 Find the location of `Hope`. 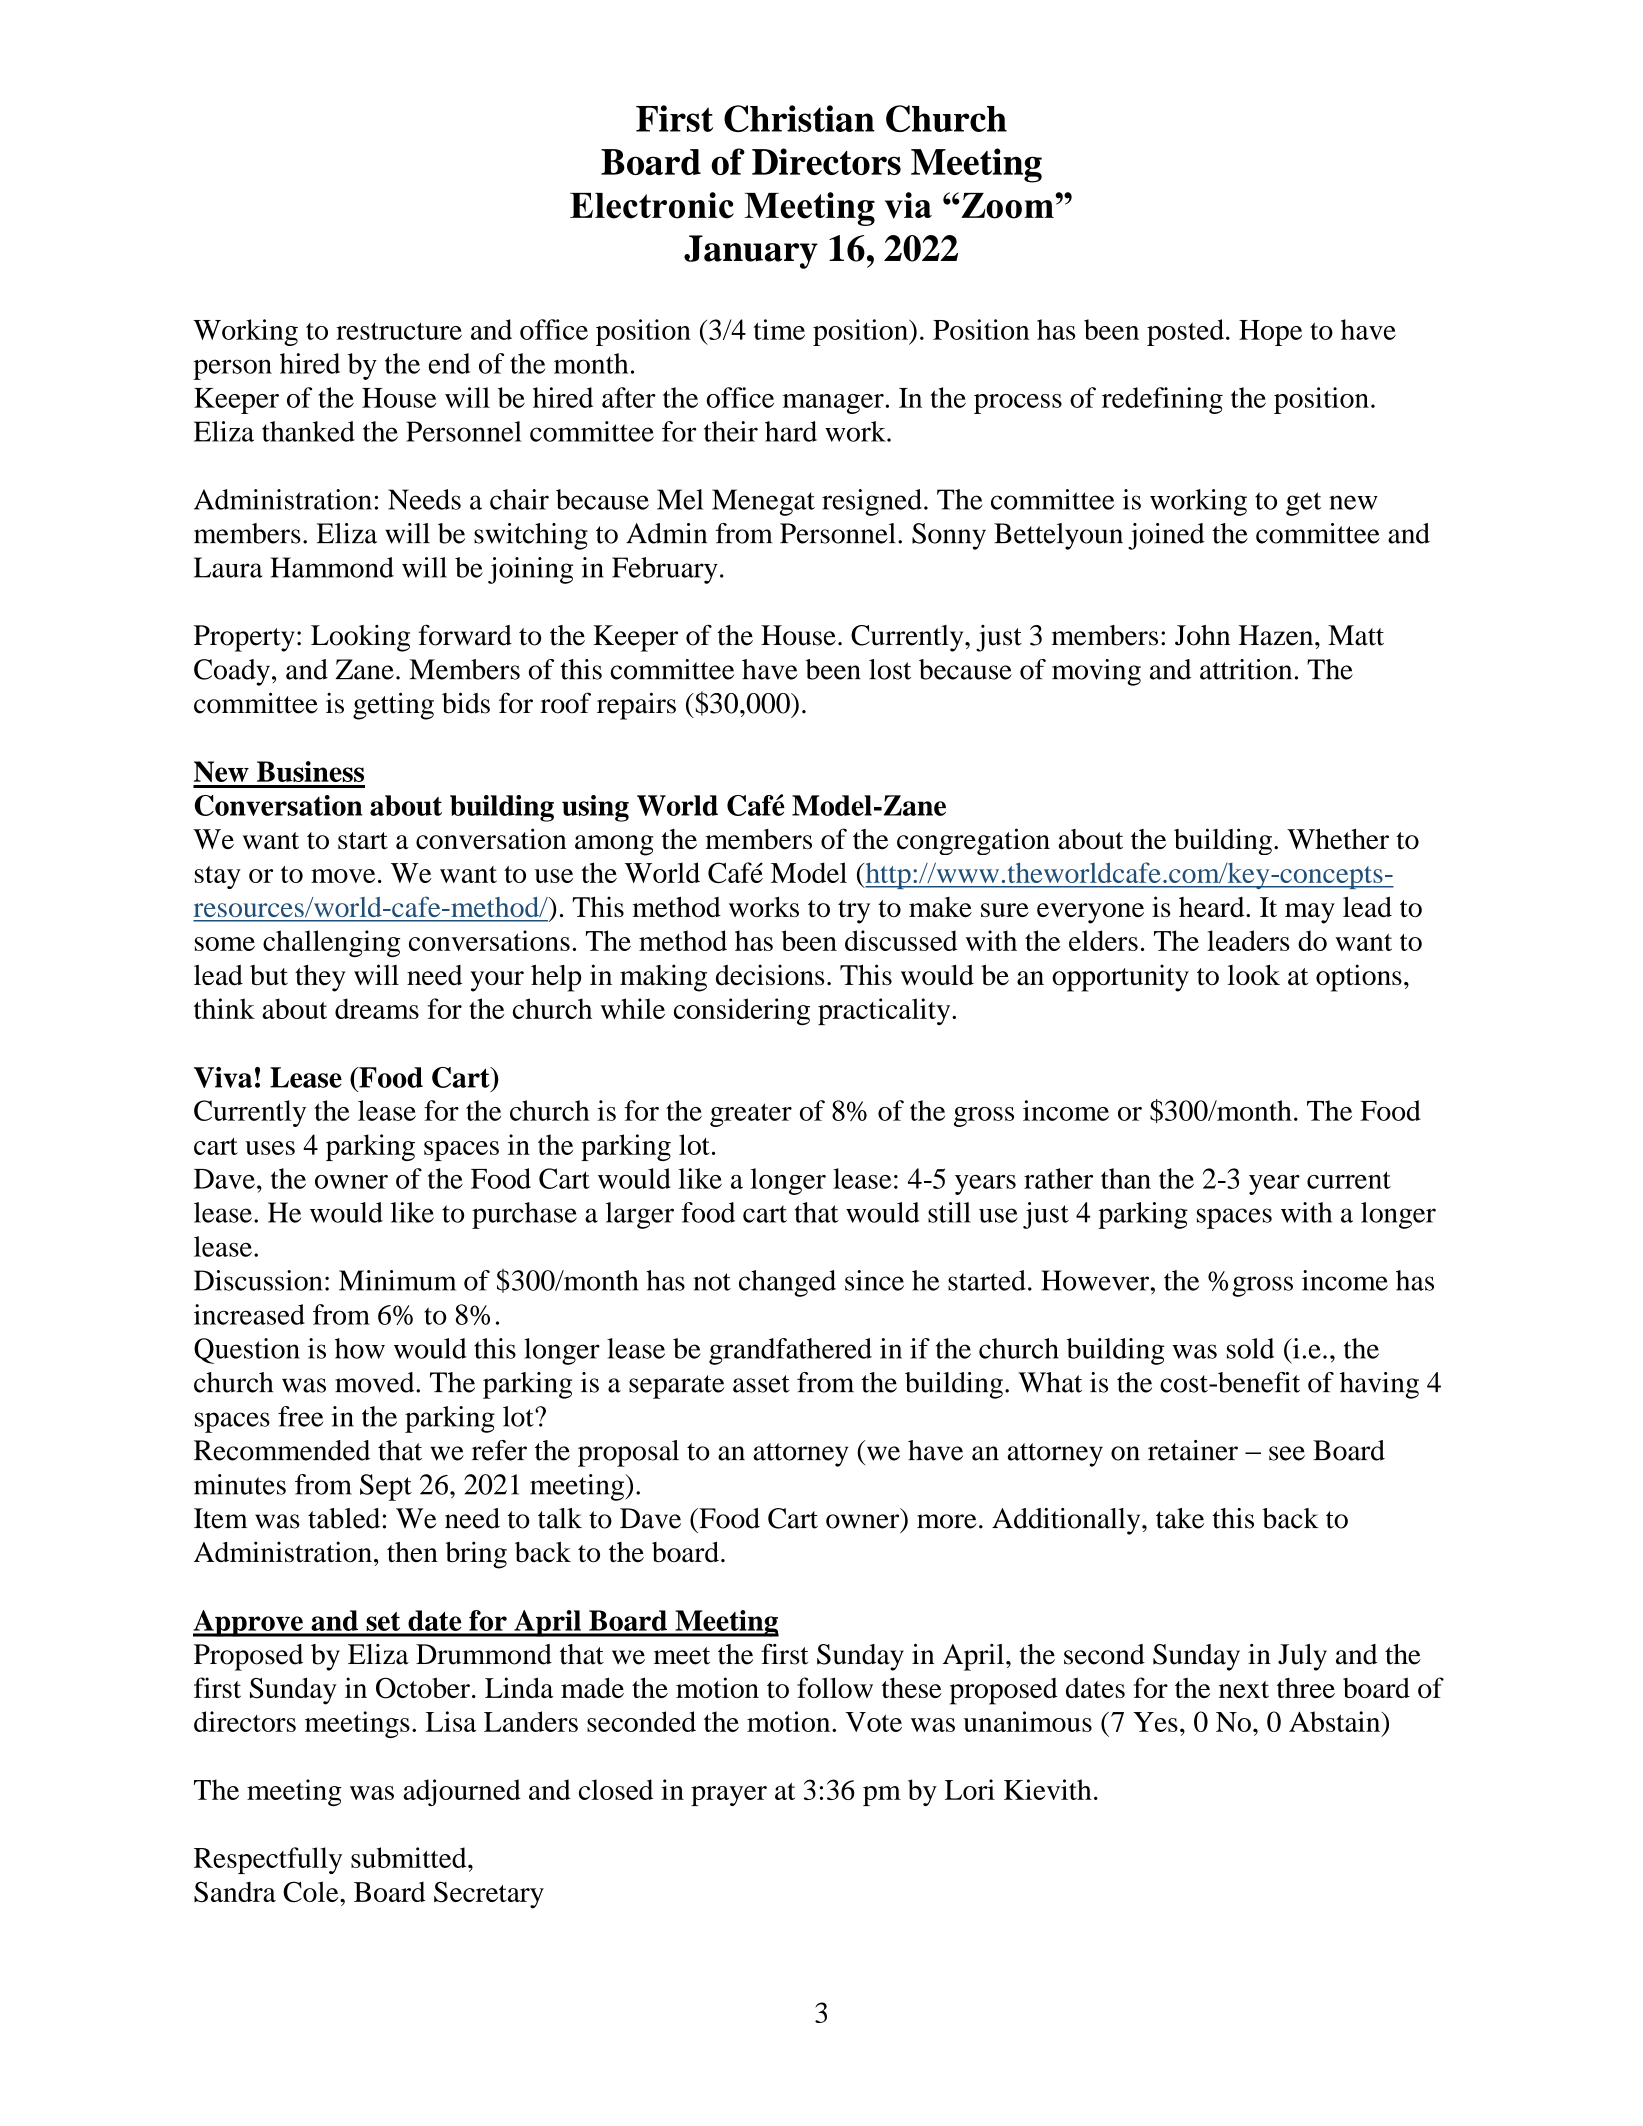

Hope is located at coordinates (1270, 333).
